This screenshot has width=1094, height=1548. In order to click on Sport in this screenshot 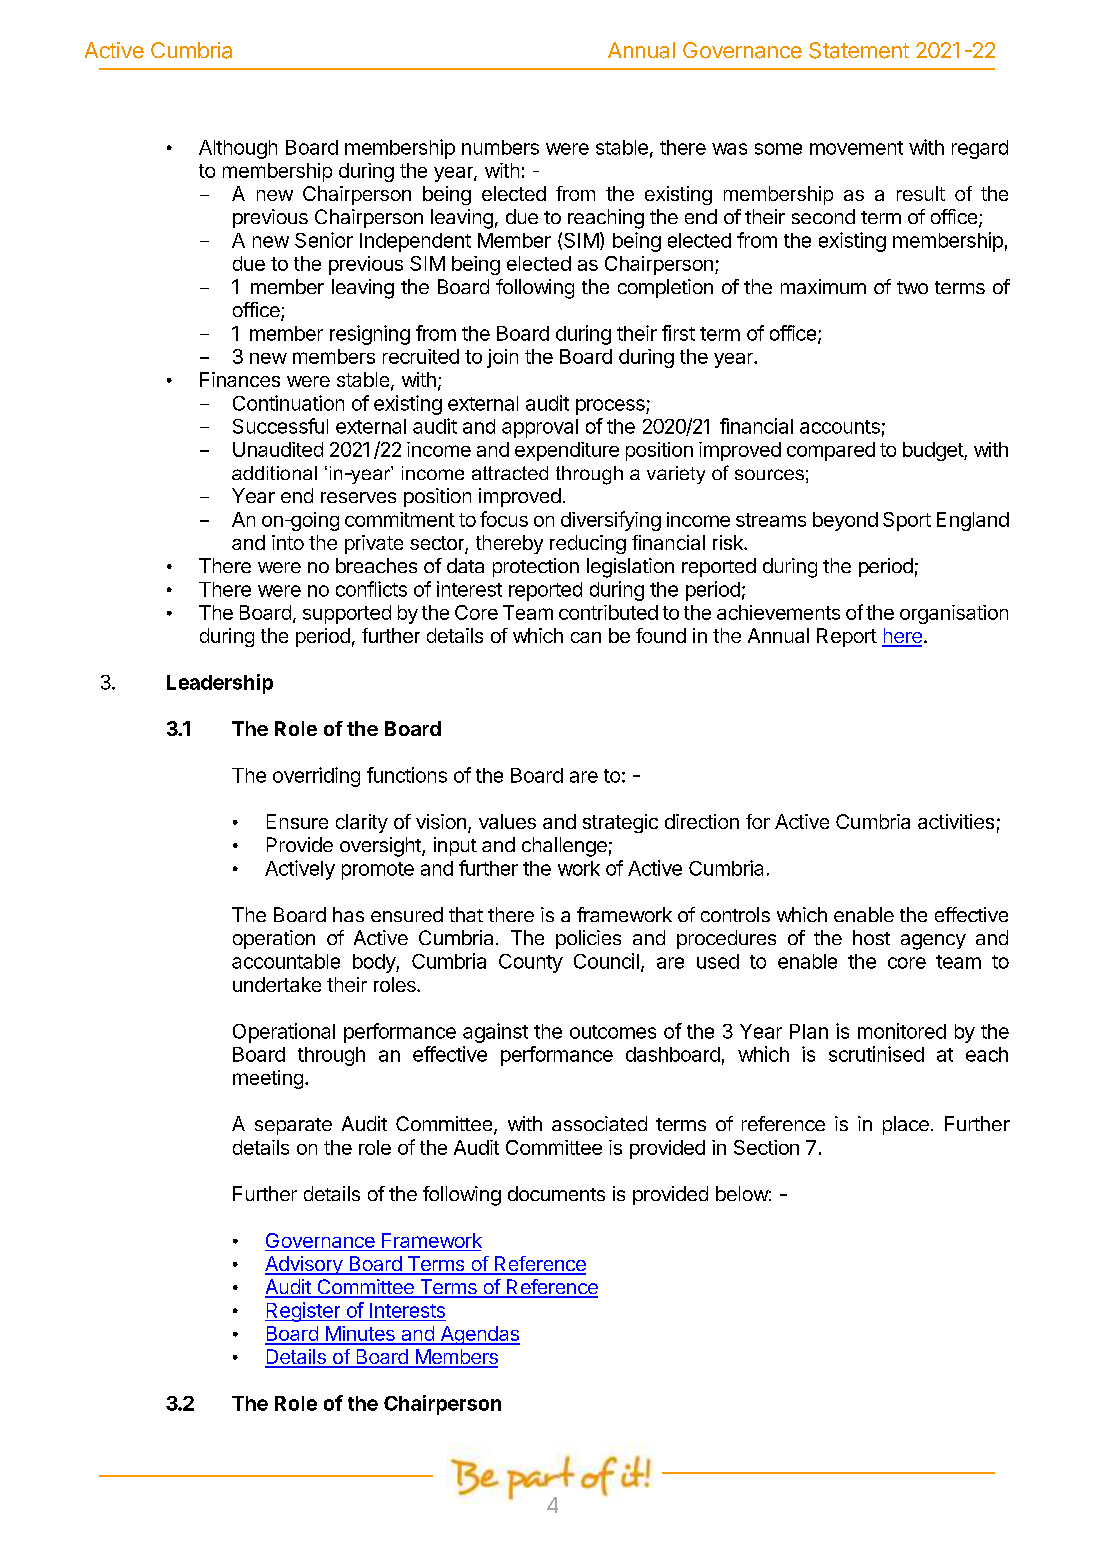, I will do `click(907, 521)`.
